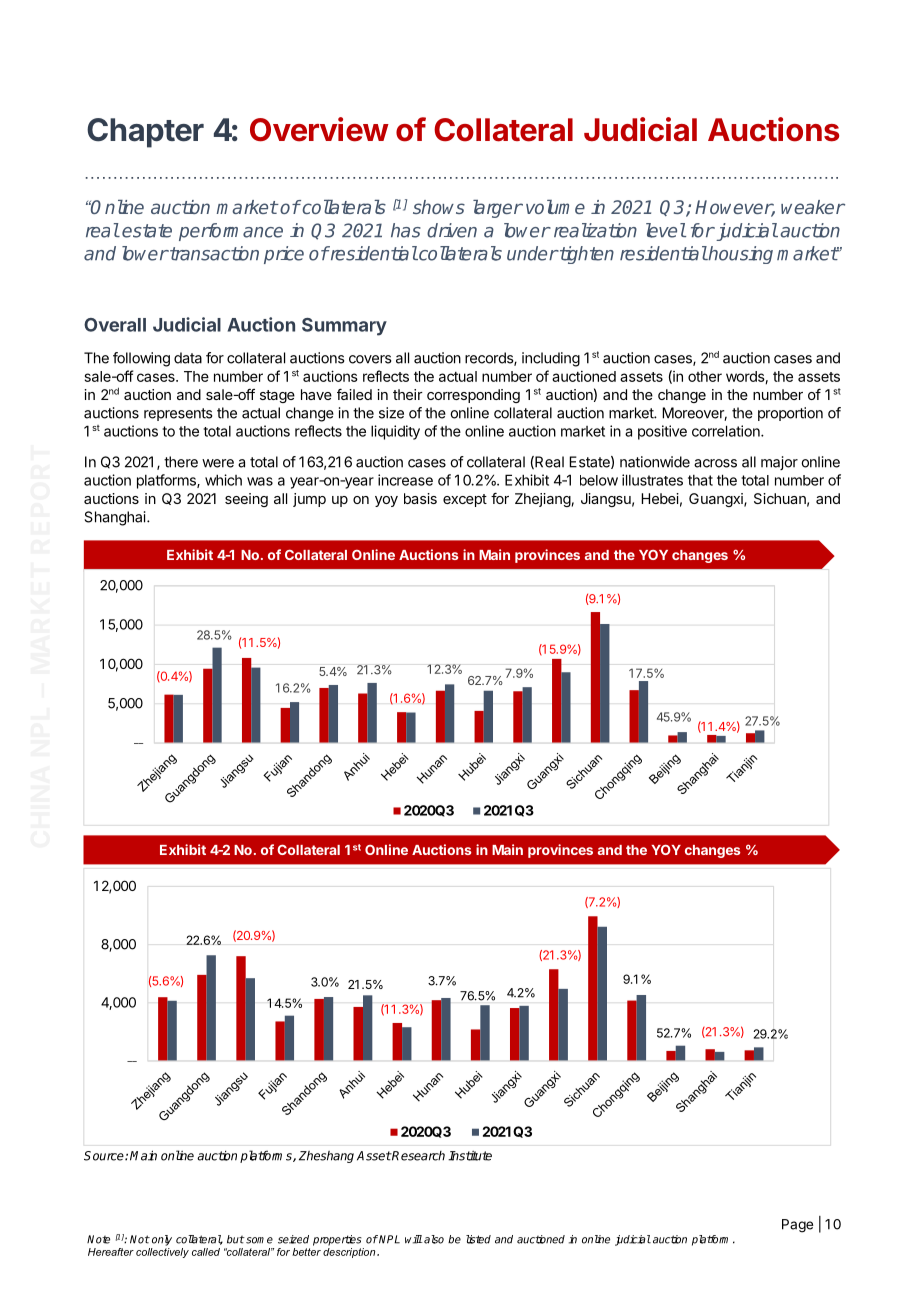 This image has width=924, height=1308. Describe the element at coordinates (727, 431) in the image. I see `correlation` at that location.
